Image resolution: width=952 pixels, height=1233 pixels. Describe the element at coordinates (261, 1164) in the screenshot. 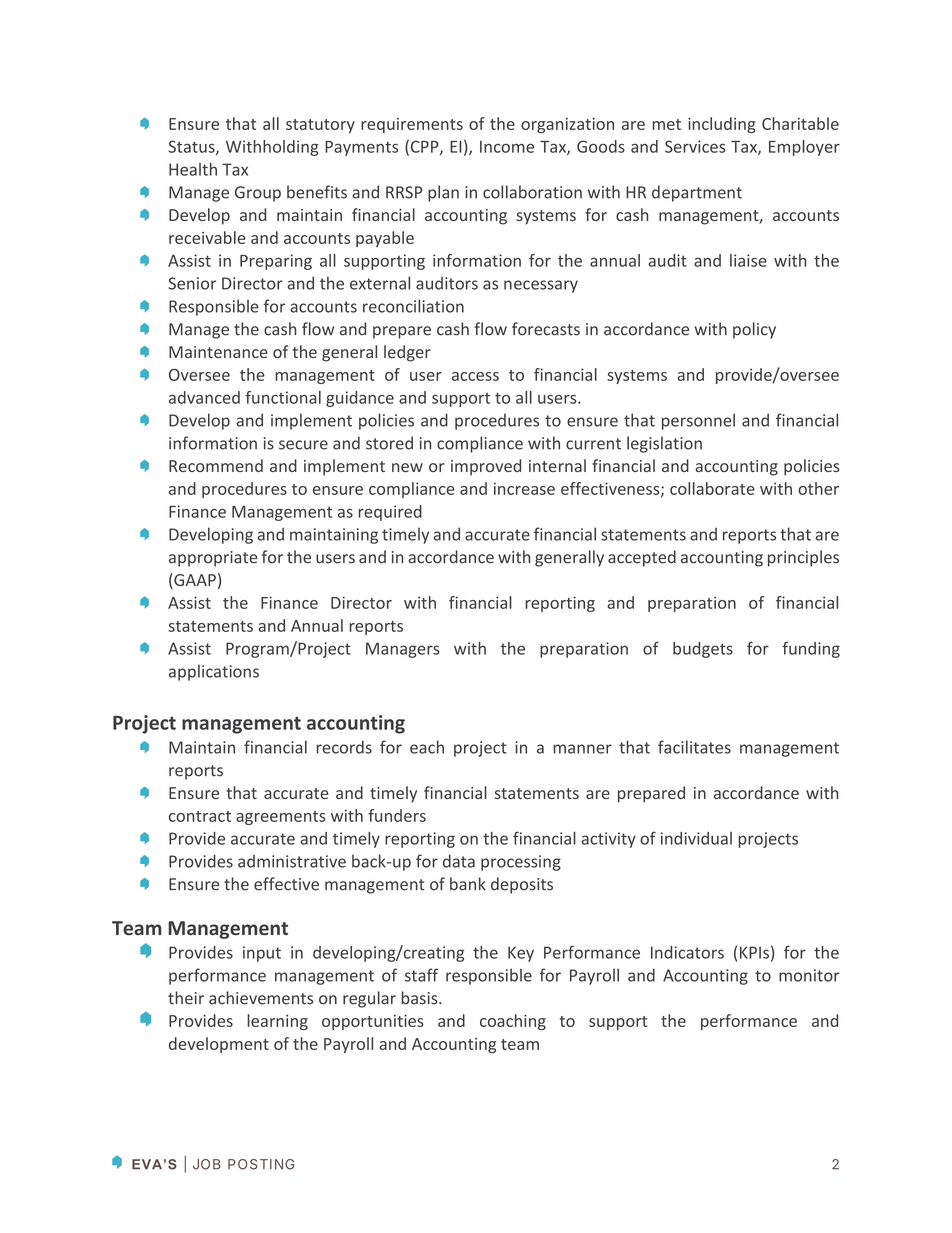

I see `POSTING` at that location.
